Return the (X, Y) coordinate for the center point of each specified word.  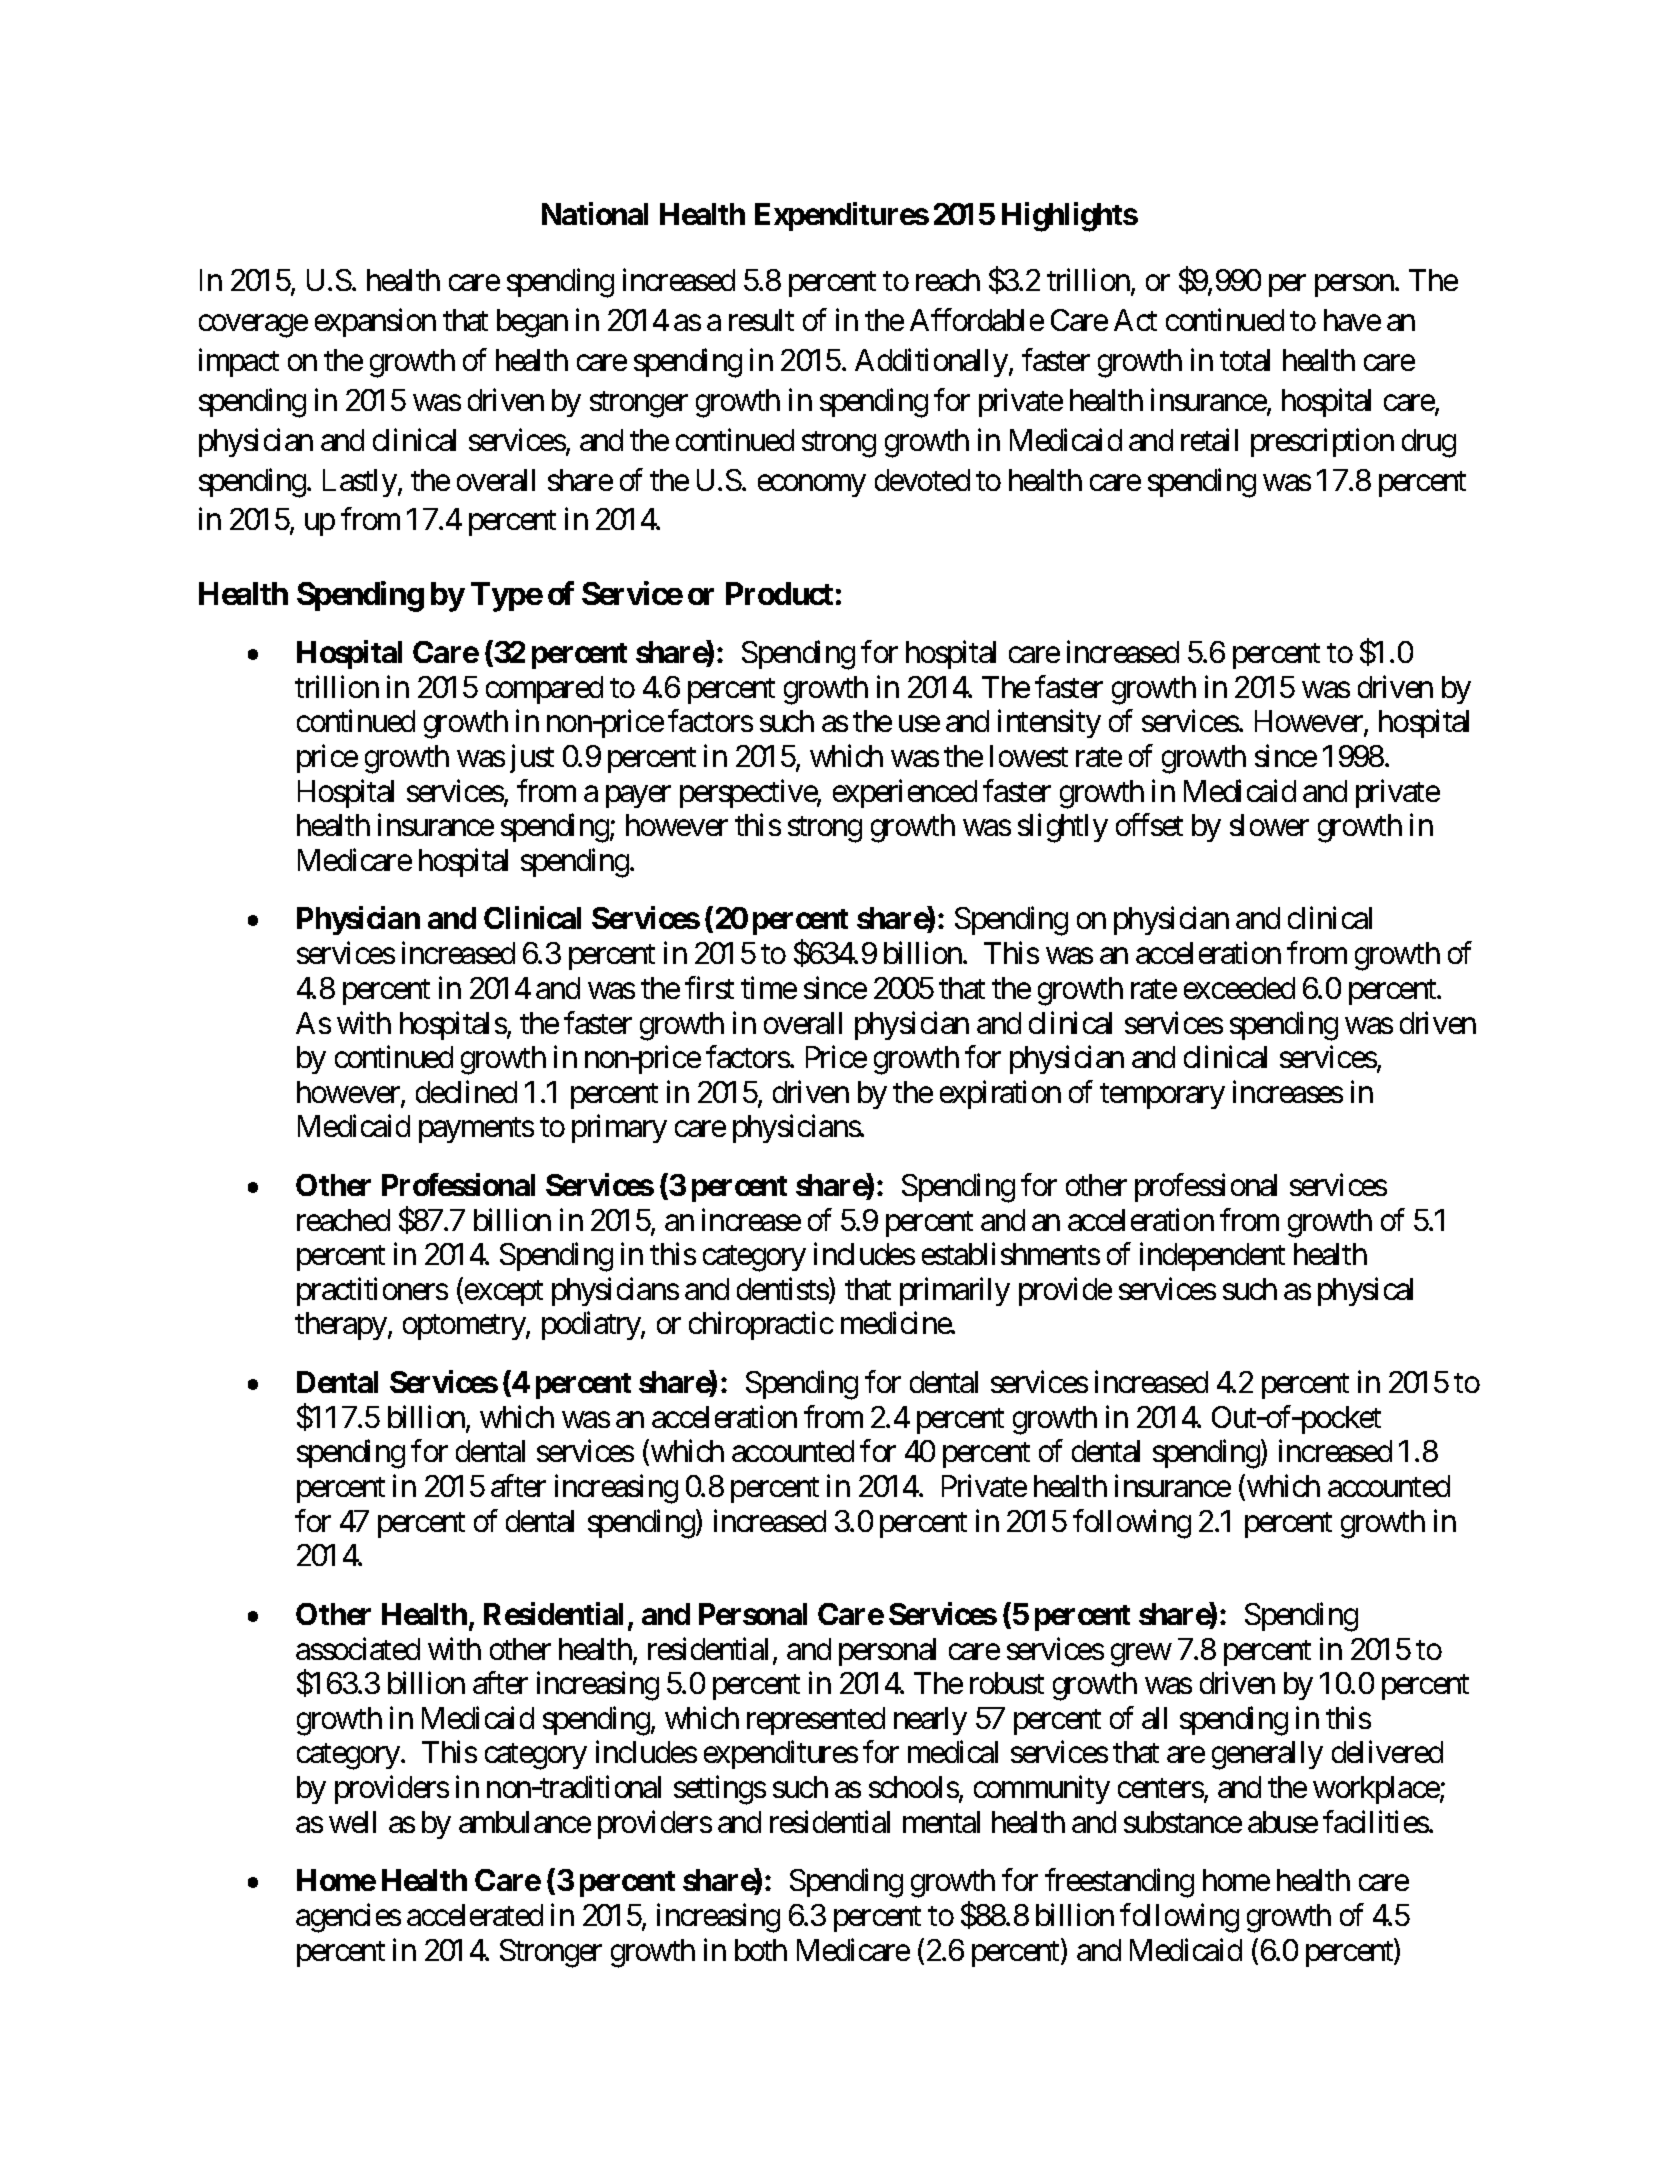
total (1245, 360)
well (352, 1822)
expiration (1000, 1094)
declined (466, 1091)
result (761, 320)
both (761, 1950)
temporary (1162, 1096)
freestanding (1119, 1883)
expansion (375, 323)
